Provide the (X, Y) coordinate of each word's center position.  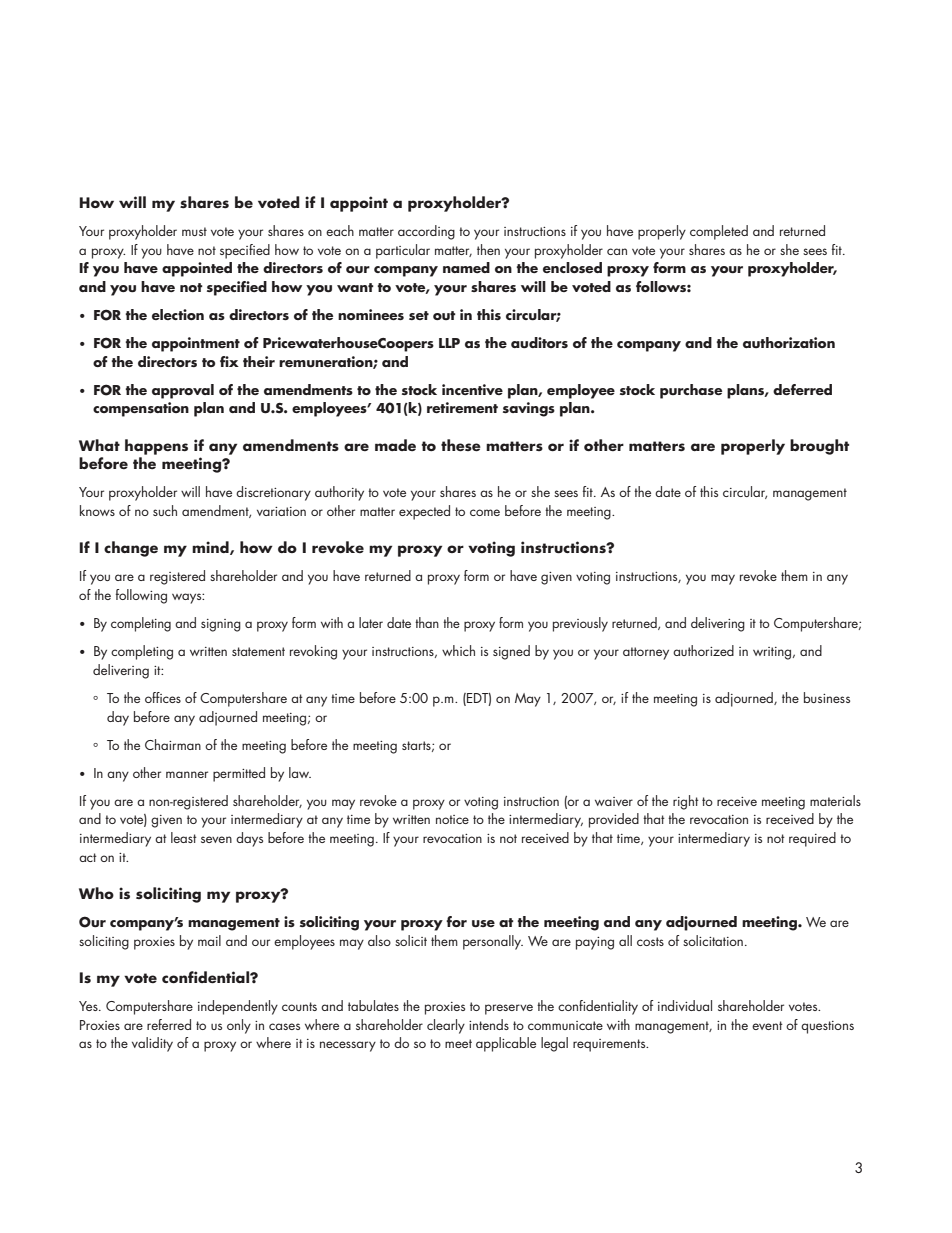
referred (169, 1024)
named (466, 267)
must (194, 231)
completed (719, 232)
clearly (446, 1026)
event (767, 1025)
